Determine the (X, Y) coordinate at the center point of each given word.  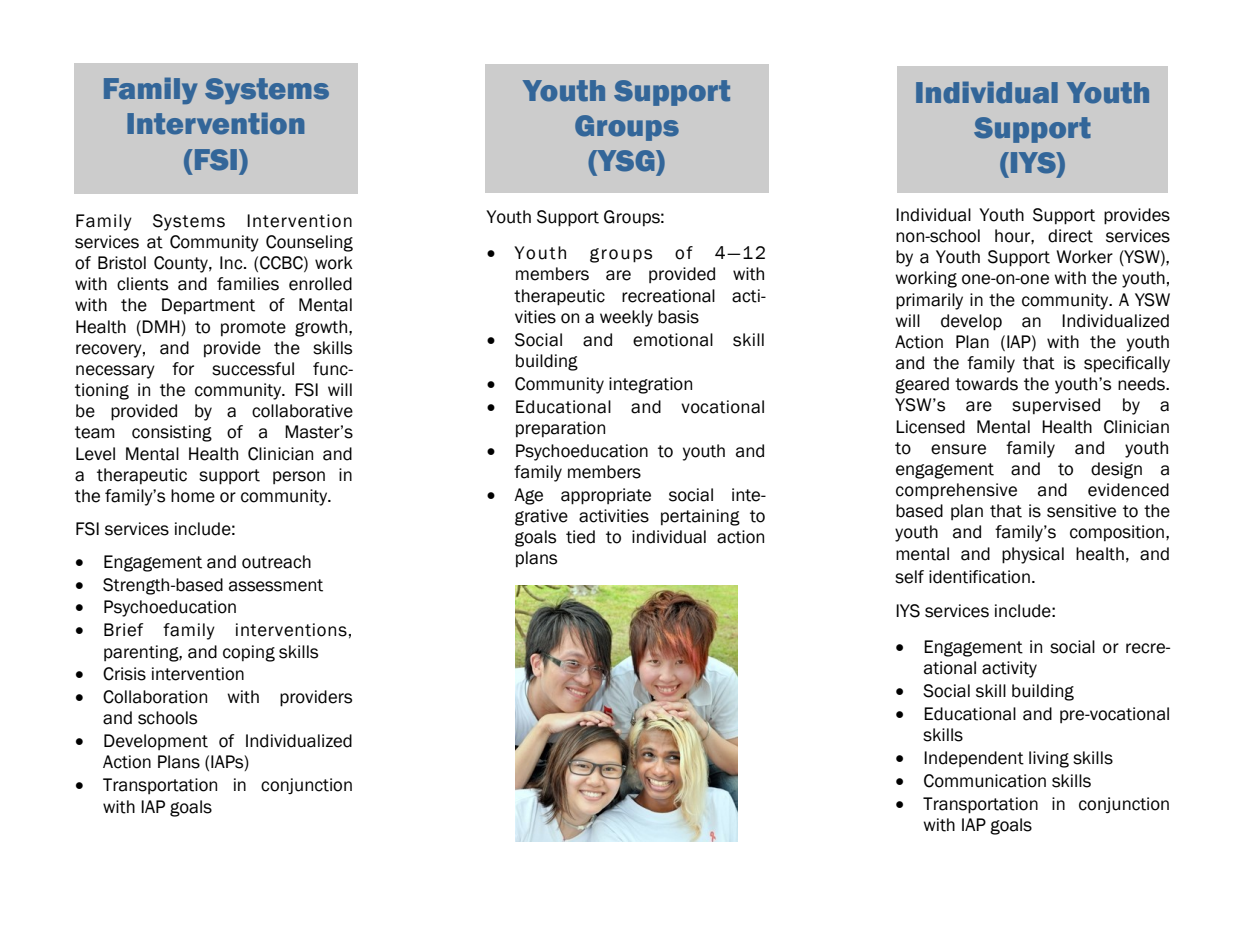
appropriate (606, 496)
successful (253, 369)
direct (1070, 236)
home (193, 496)
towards (986, 384)
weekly (626, 318)
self (909, 577)
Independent (974, 759)
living (1049, 759)
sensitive (1081, 511)
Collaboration (155, 697)
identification (979, 577)
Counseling (309, 243)
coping (249, 653)
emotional (673, 340)
